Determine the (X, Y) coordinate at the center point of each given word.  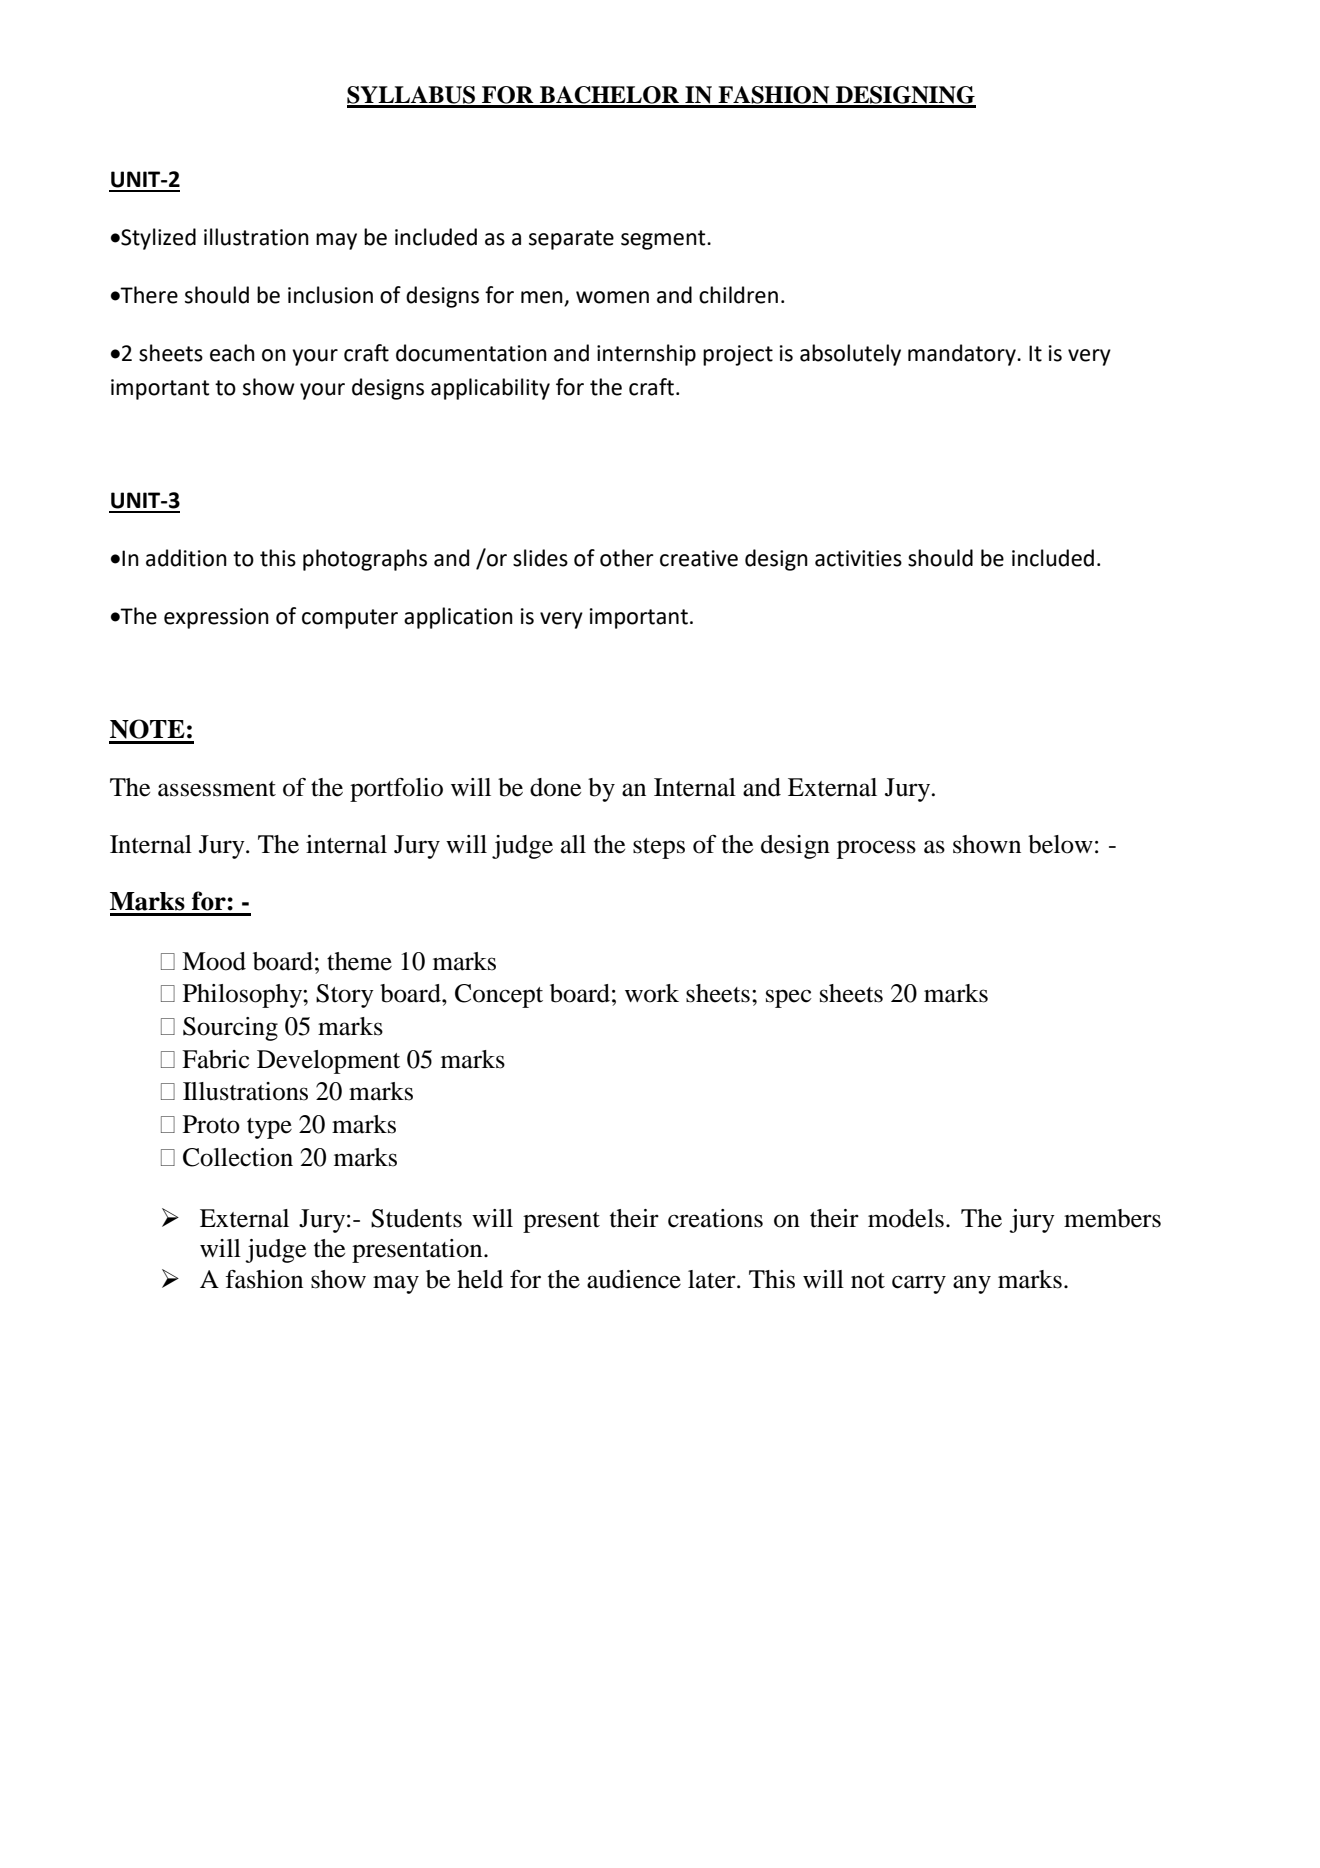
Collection (238, 1157)
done (555, 787)
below (1060, 844)
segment (664, 240)
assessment (217, 789)
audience (634, 1279)
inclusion (330, 295)
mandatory (963, 355)
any (972, 1284)
